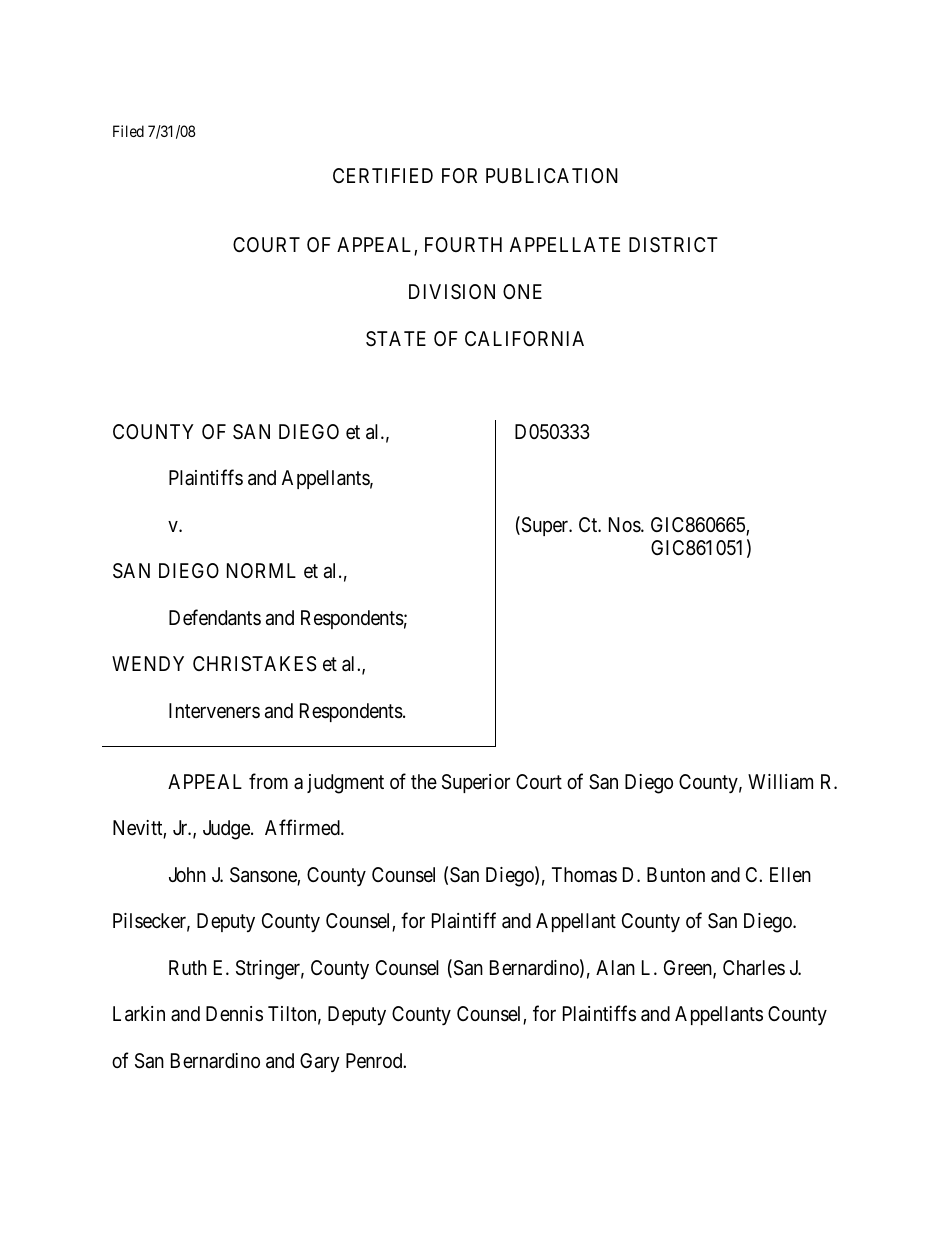 Image resolution: width=952 pixels, height=1233 pixels. What do you see at coordinates (673, 244) in the image?
I see `DISTRICT` at bounding box center [673, 244].
